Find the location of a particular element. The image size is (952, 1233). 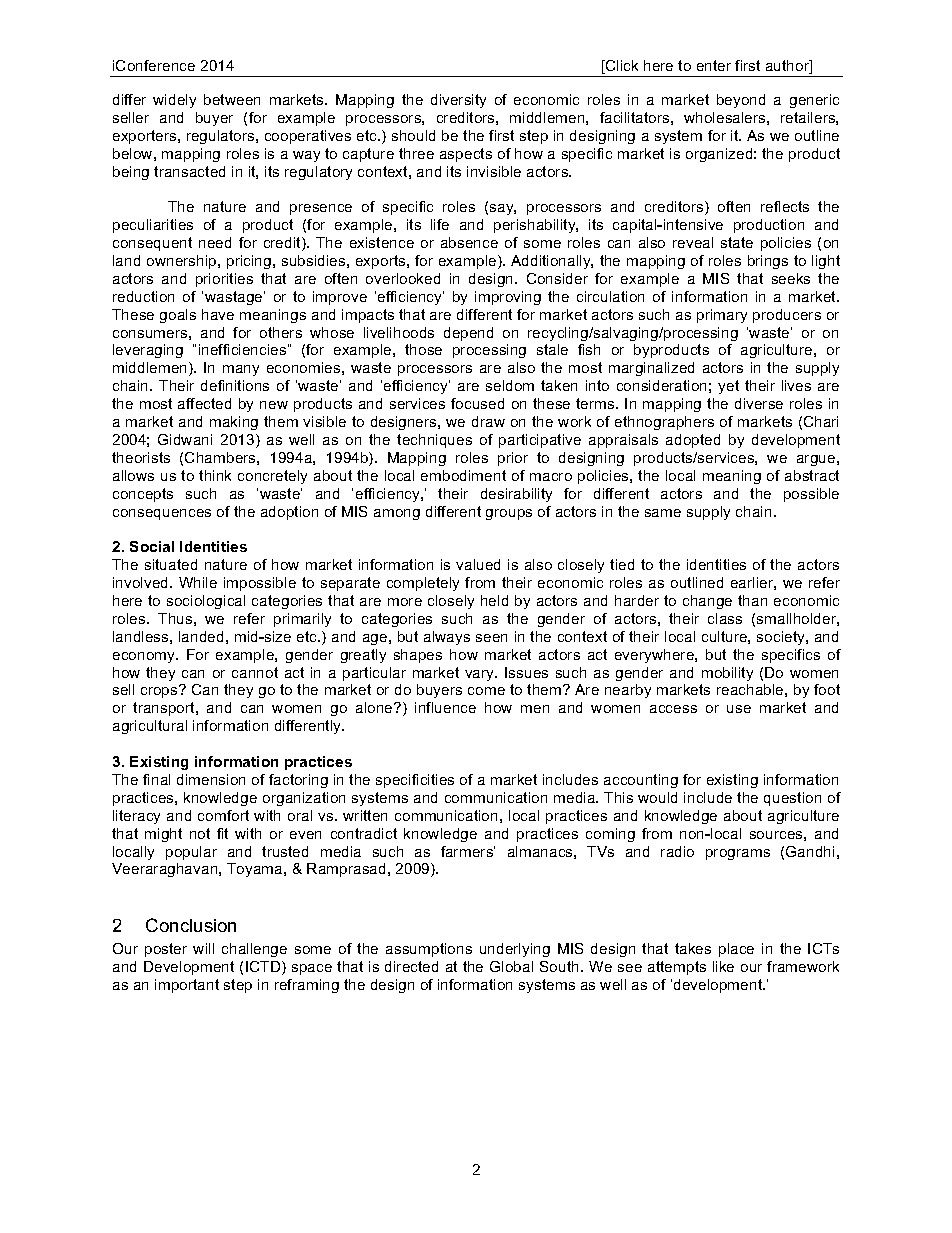

groups is located at coordinates (509, 514).
